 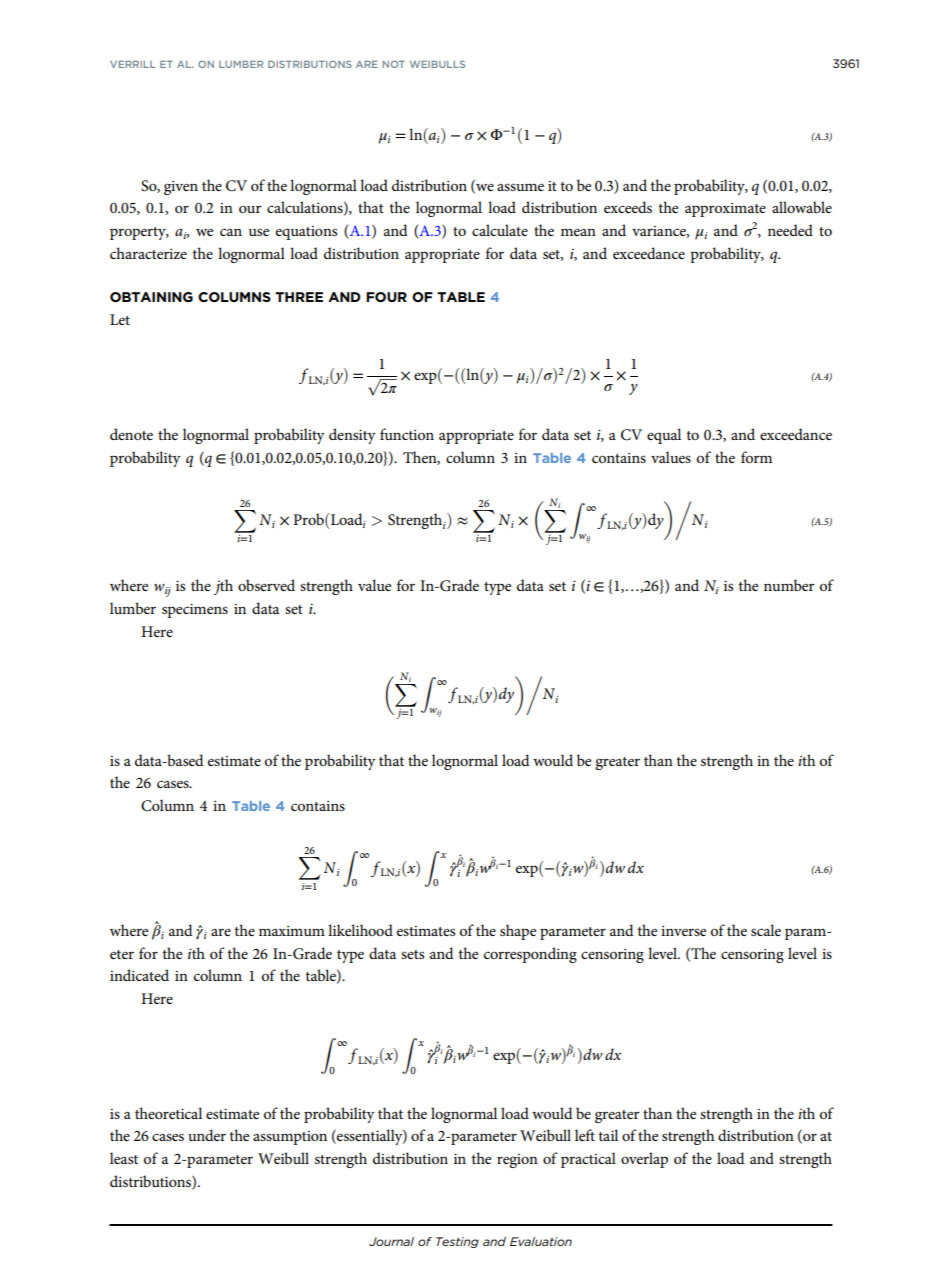 What do you see at coordinates (223, 587) in the screenshot?
I see `jth` at bounding box center [223, 587].
